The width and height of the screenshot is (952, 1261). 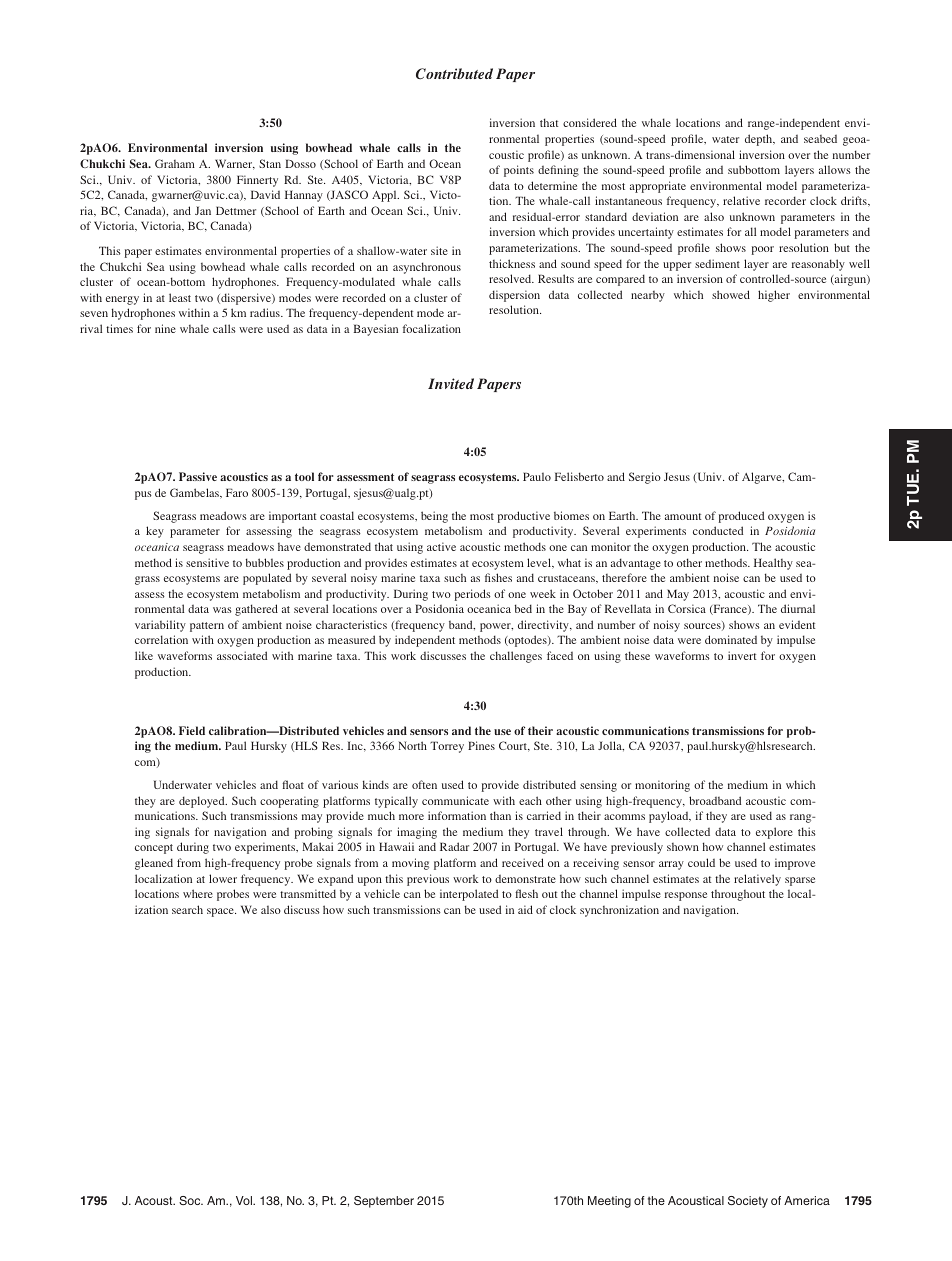 I want to click on deployed, so click(x=203, y=802).
